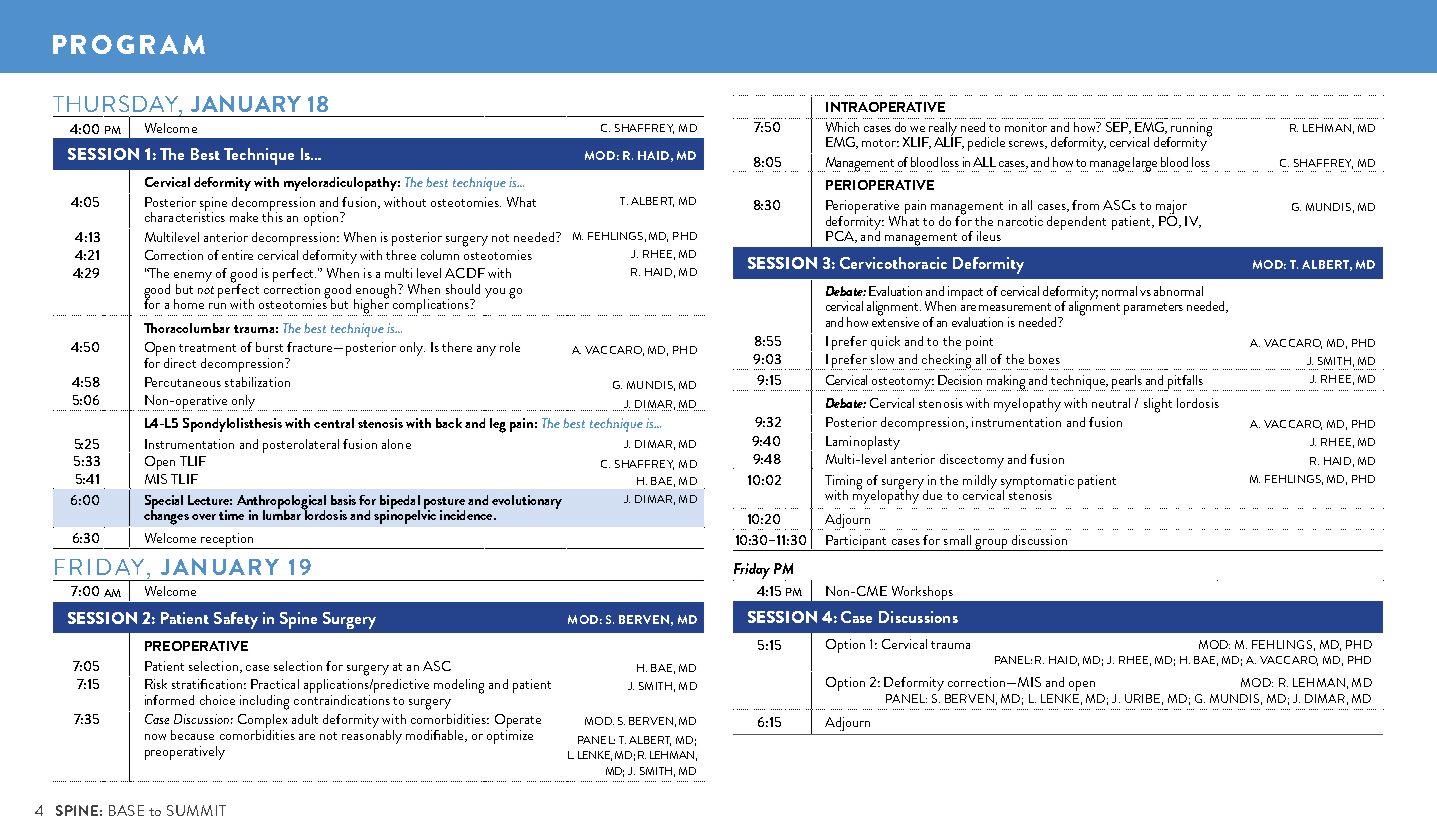  I want to click on SUMMIT, so click(196, 810).
